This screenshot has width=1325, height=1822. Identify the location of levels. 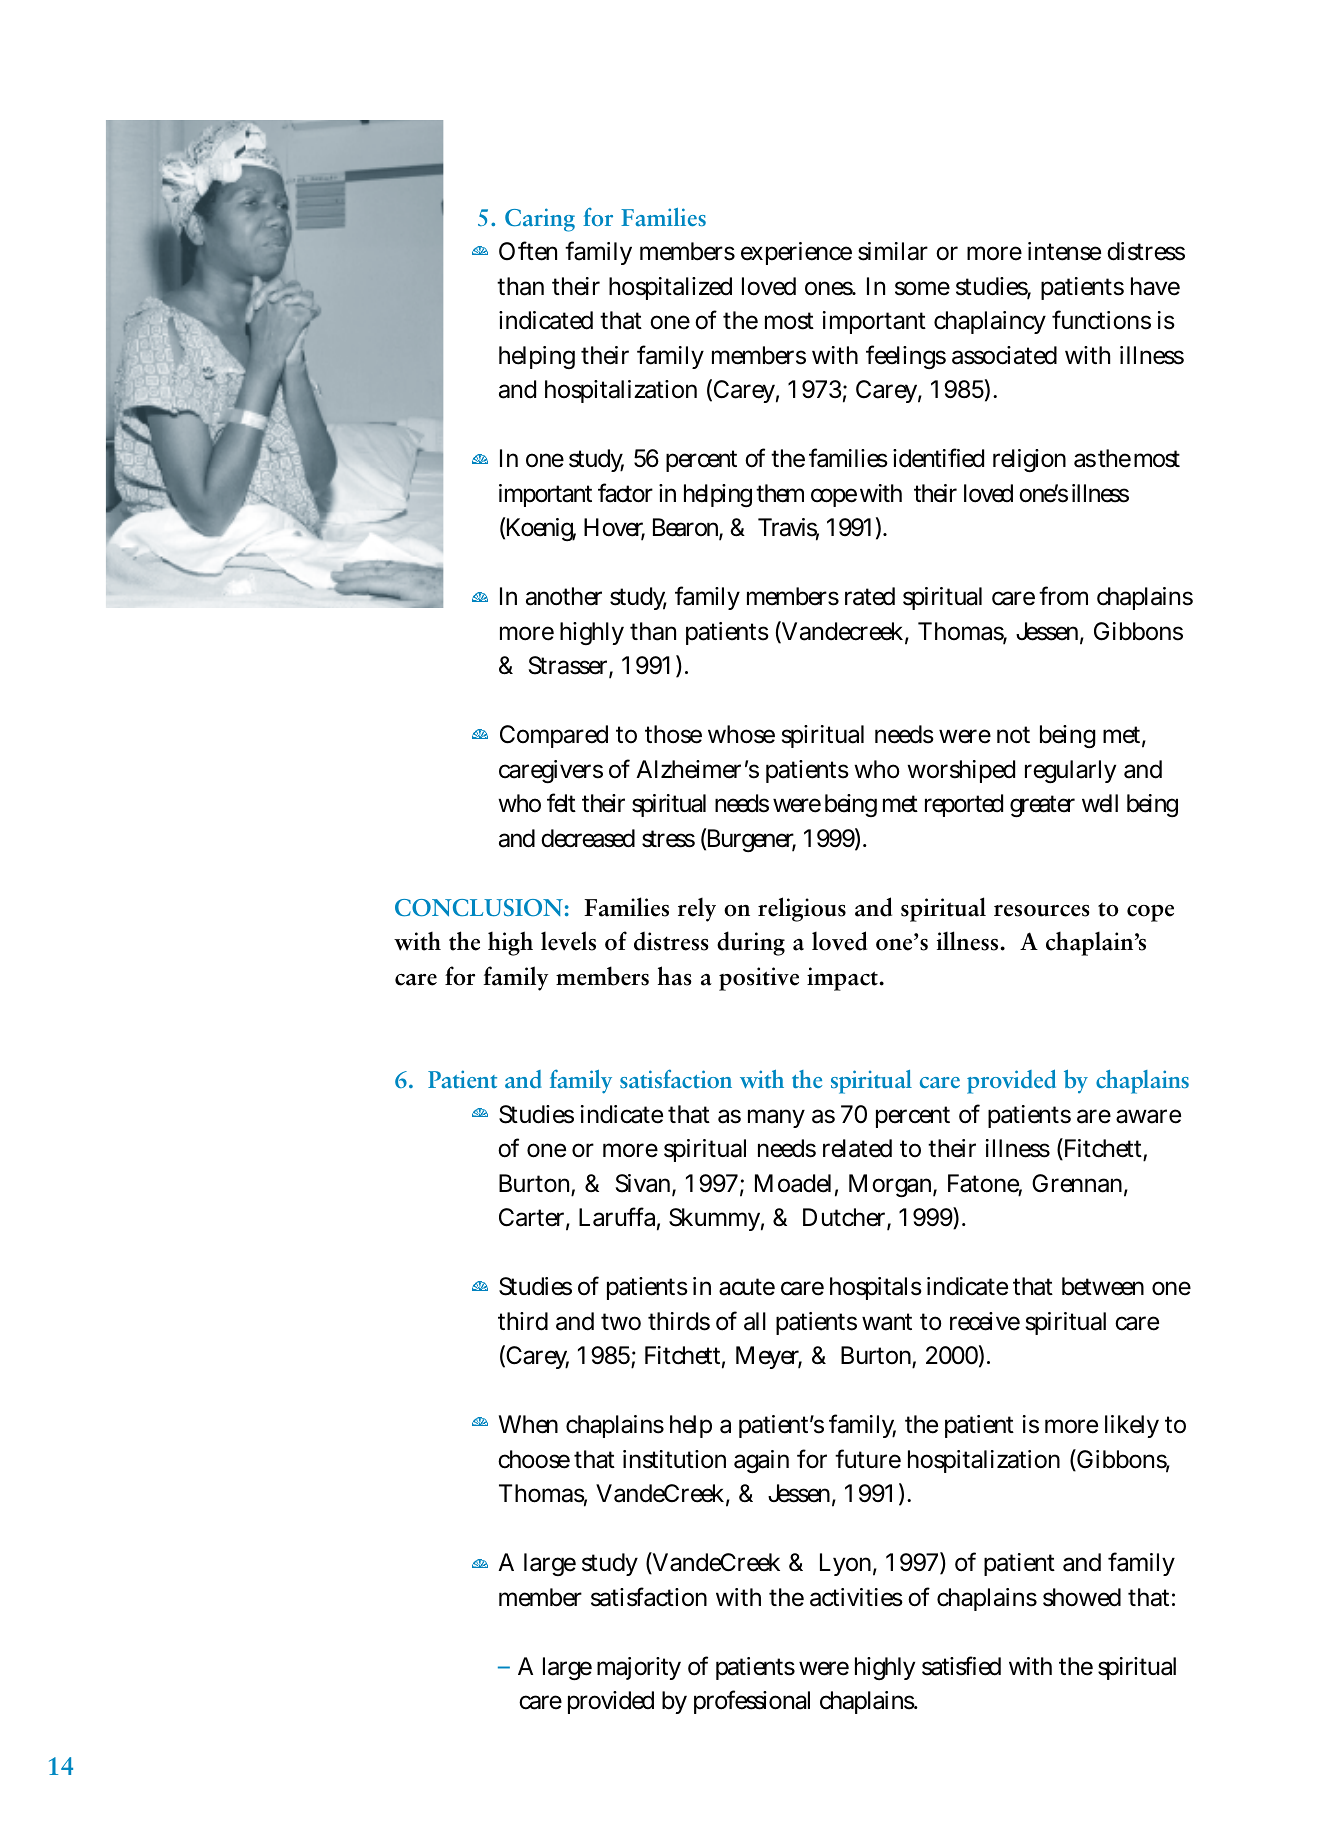
(568, 941).
